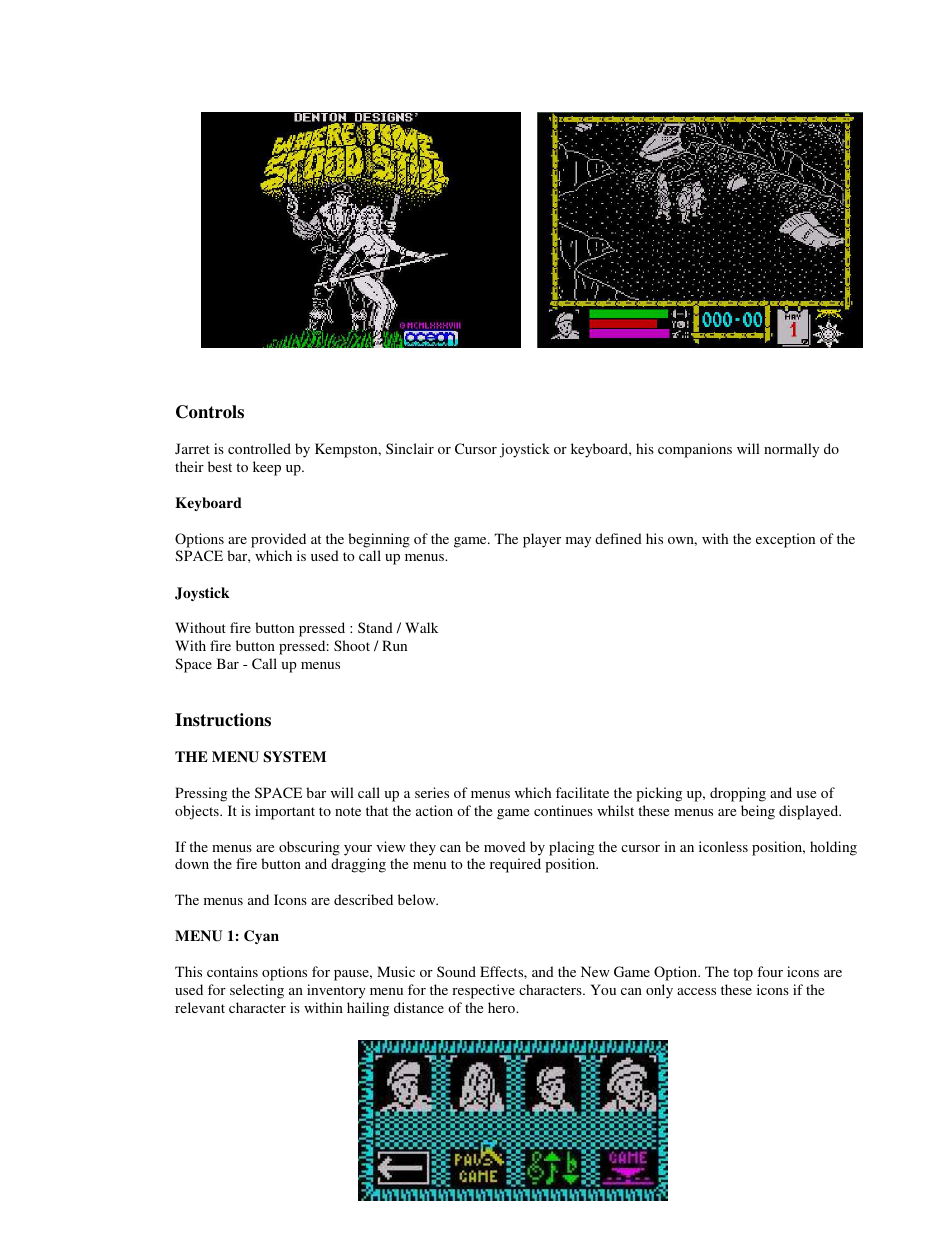 Image resolution: width=952 pixels, height=1233 pixels. What do you see at coordinates (410, 448) in the screenshot?
I see `Sinclair` at bounding box center [410, 448].
